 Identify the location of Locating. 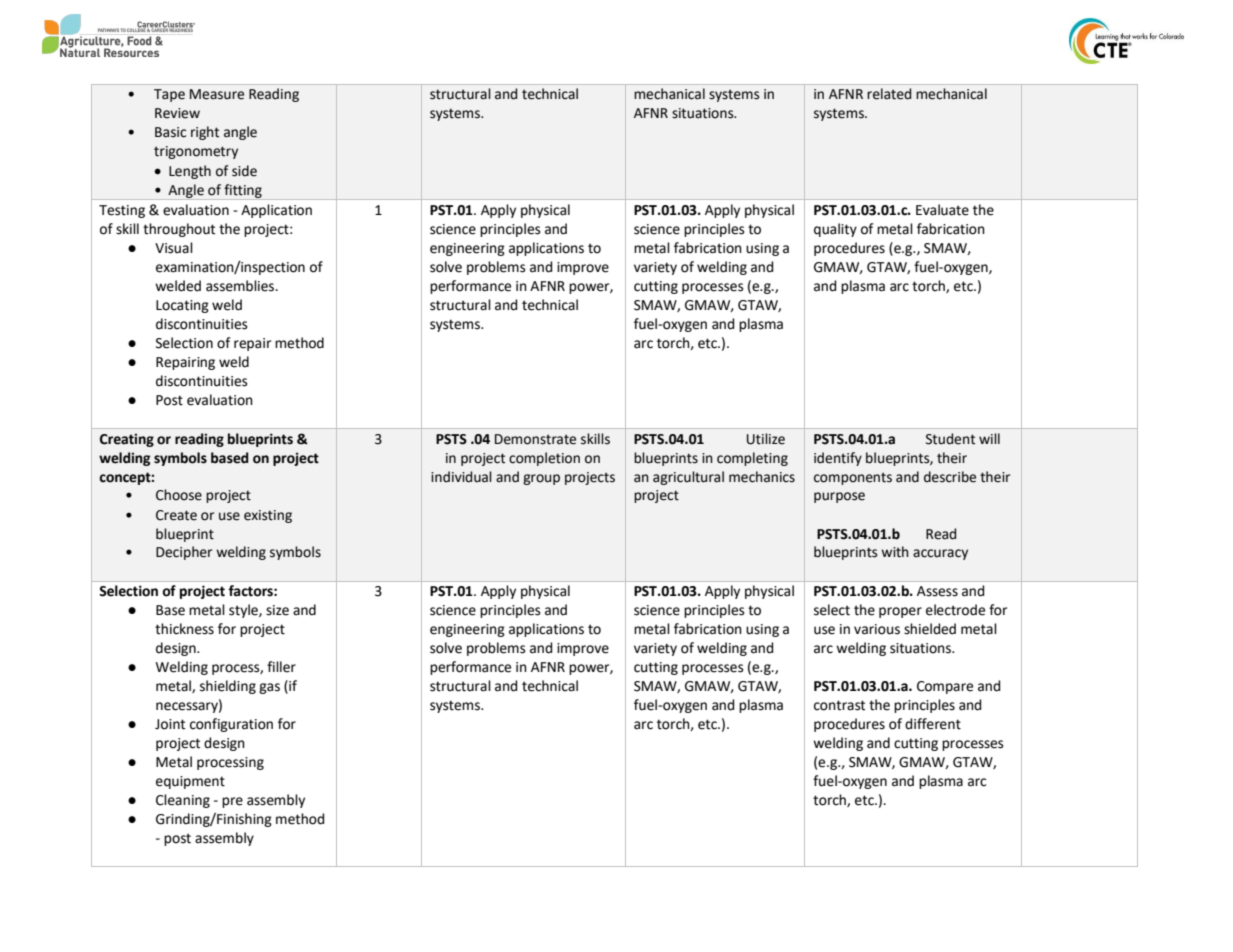
(182, 306).
